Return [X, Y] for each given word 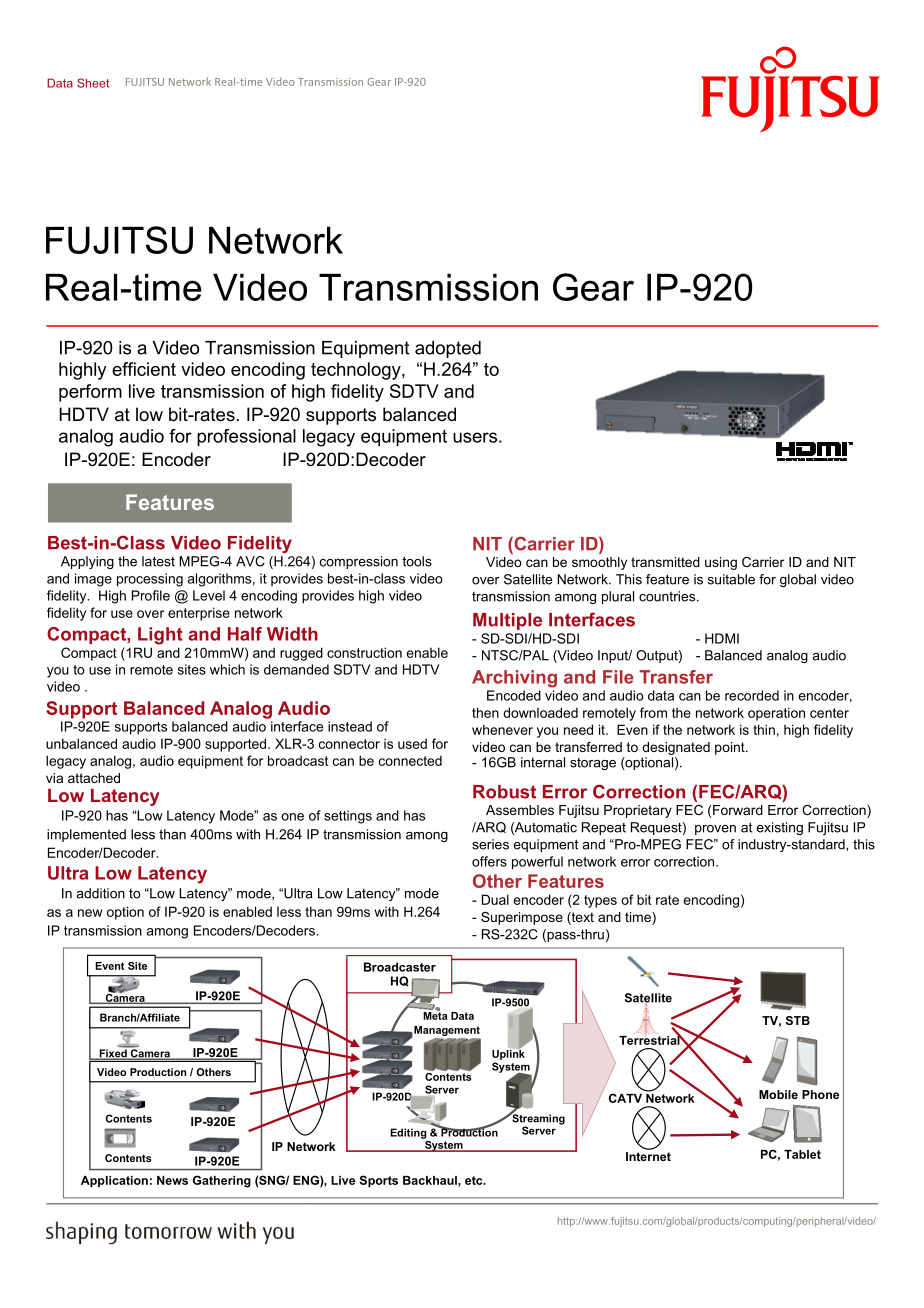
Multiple [507, 621]
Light [160, 636]
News [172, 1180]
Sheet [93, 83]
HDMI [722, 638]
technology [357, 371]
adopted [448, 349]
